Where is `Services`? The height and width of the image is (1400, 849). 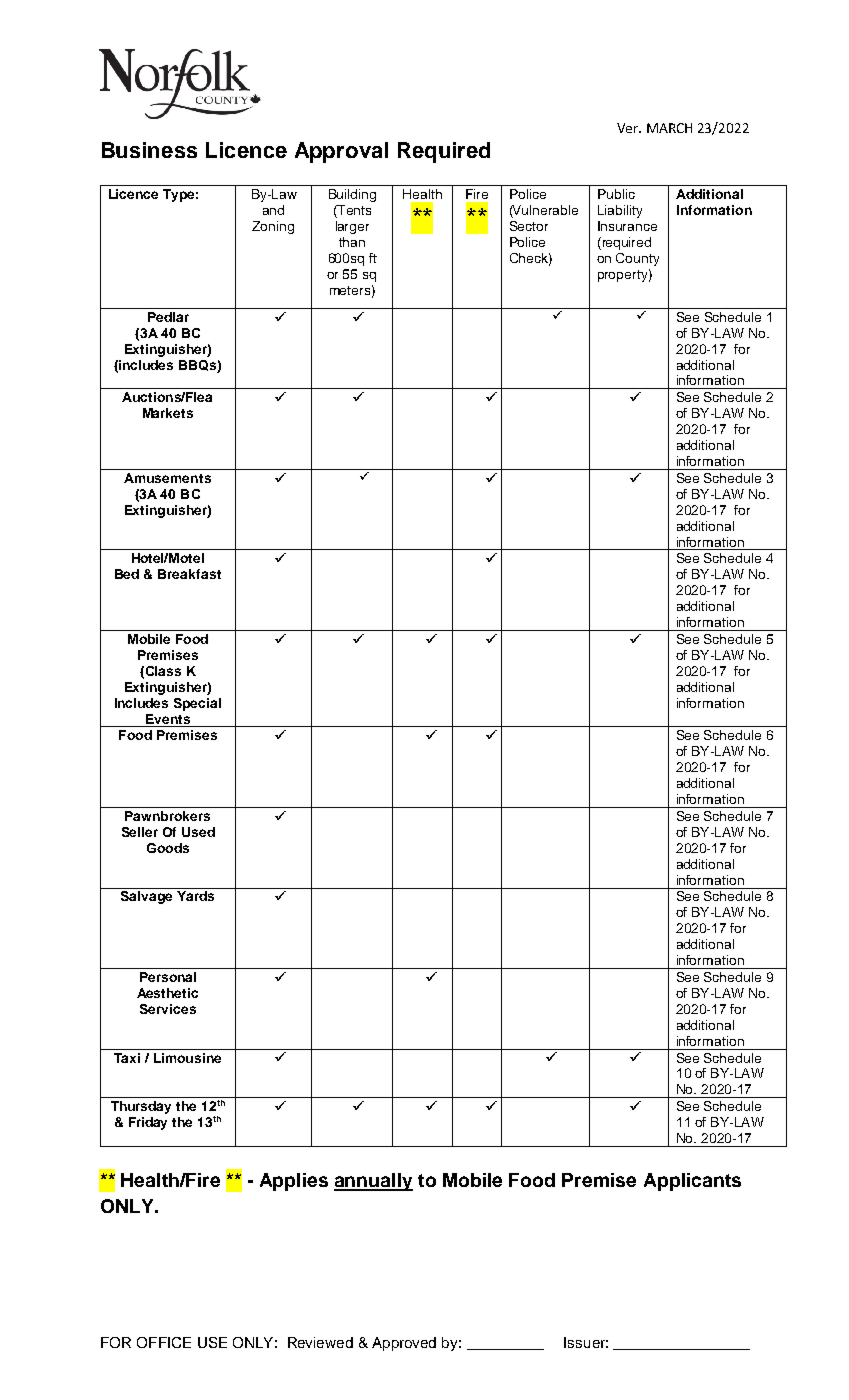
Services is located at coordinates (168, 1009).
